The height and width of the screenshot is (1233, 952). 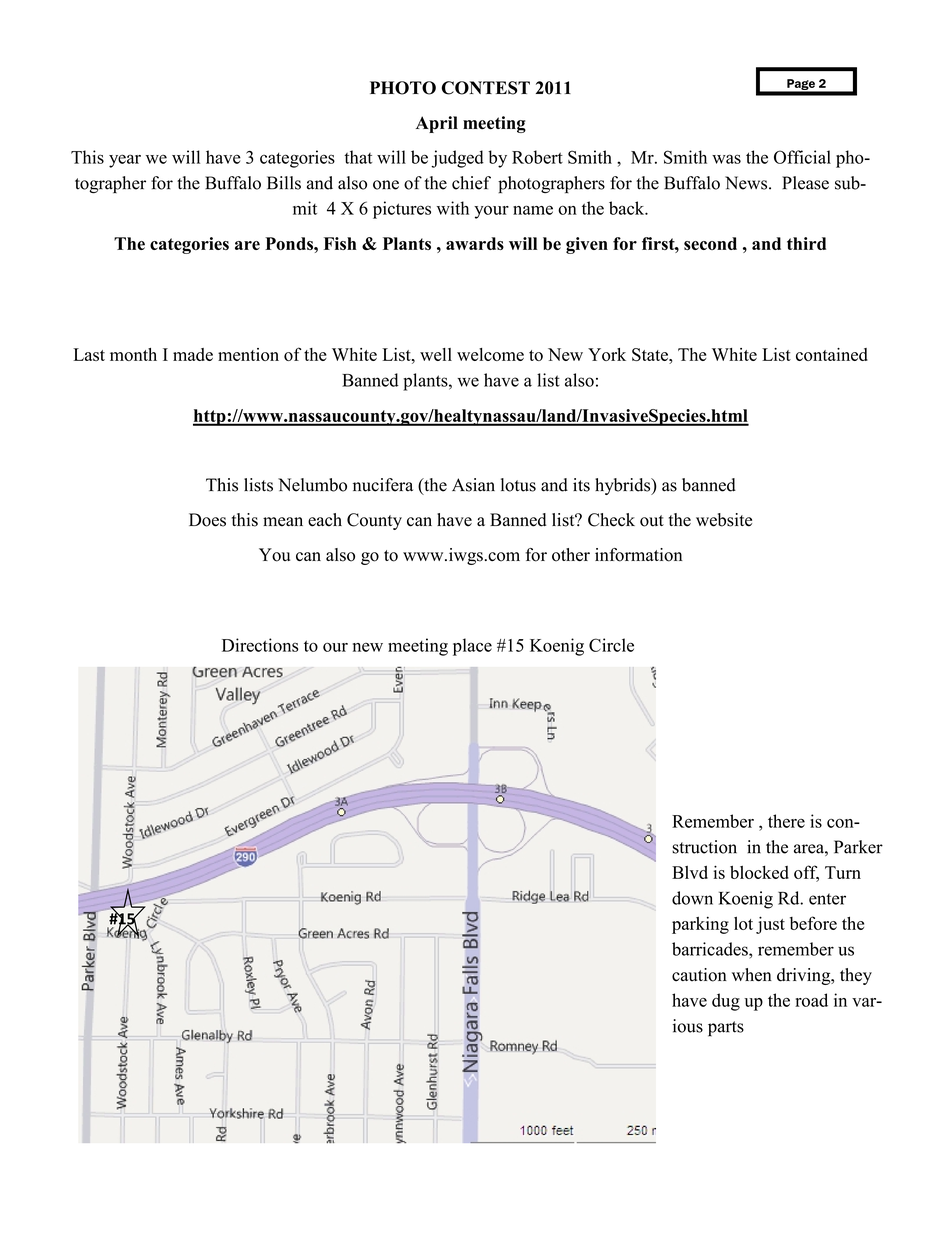 What do you see at coordinates (752, 975) in the screenshot?
I see `when` at bounding box center [752, 975].
